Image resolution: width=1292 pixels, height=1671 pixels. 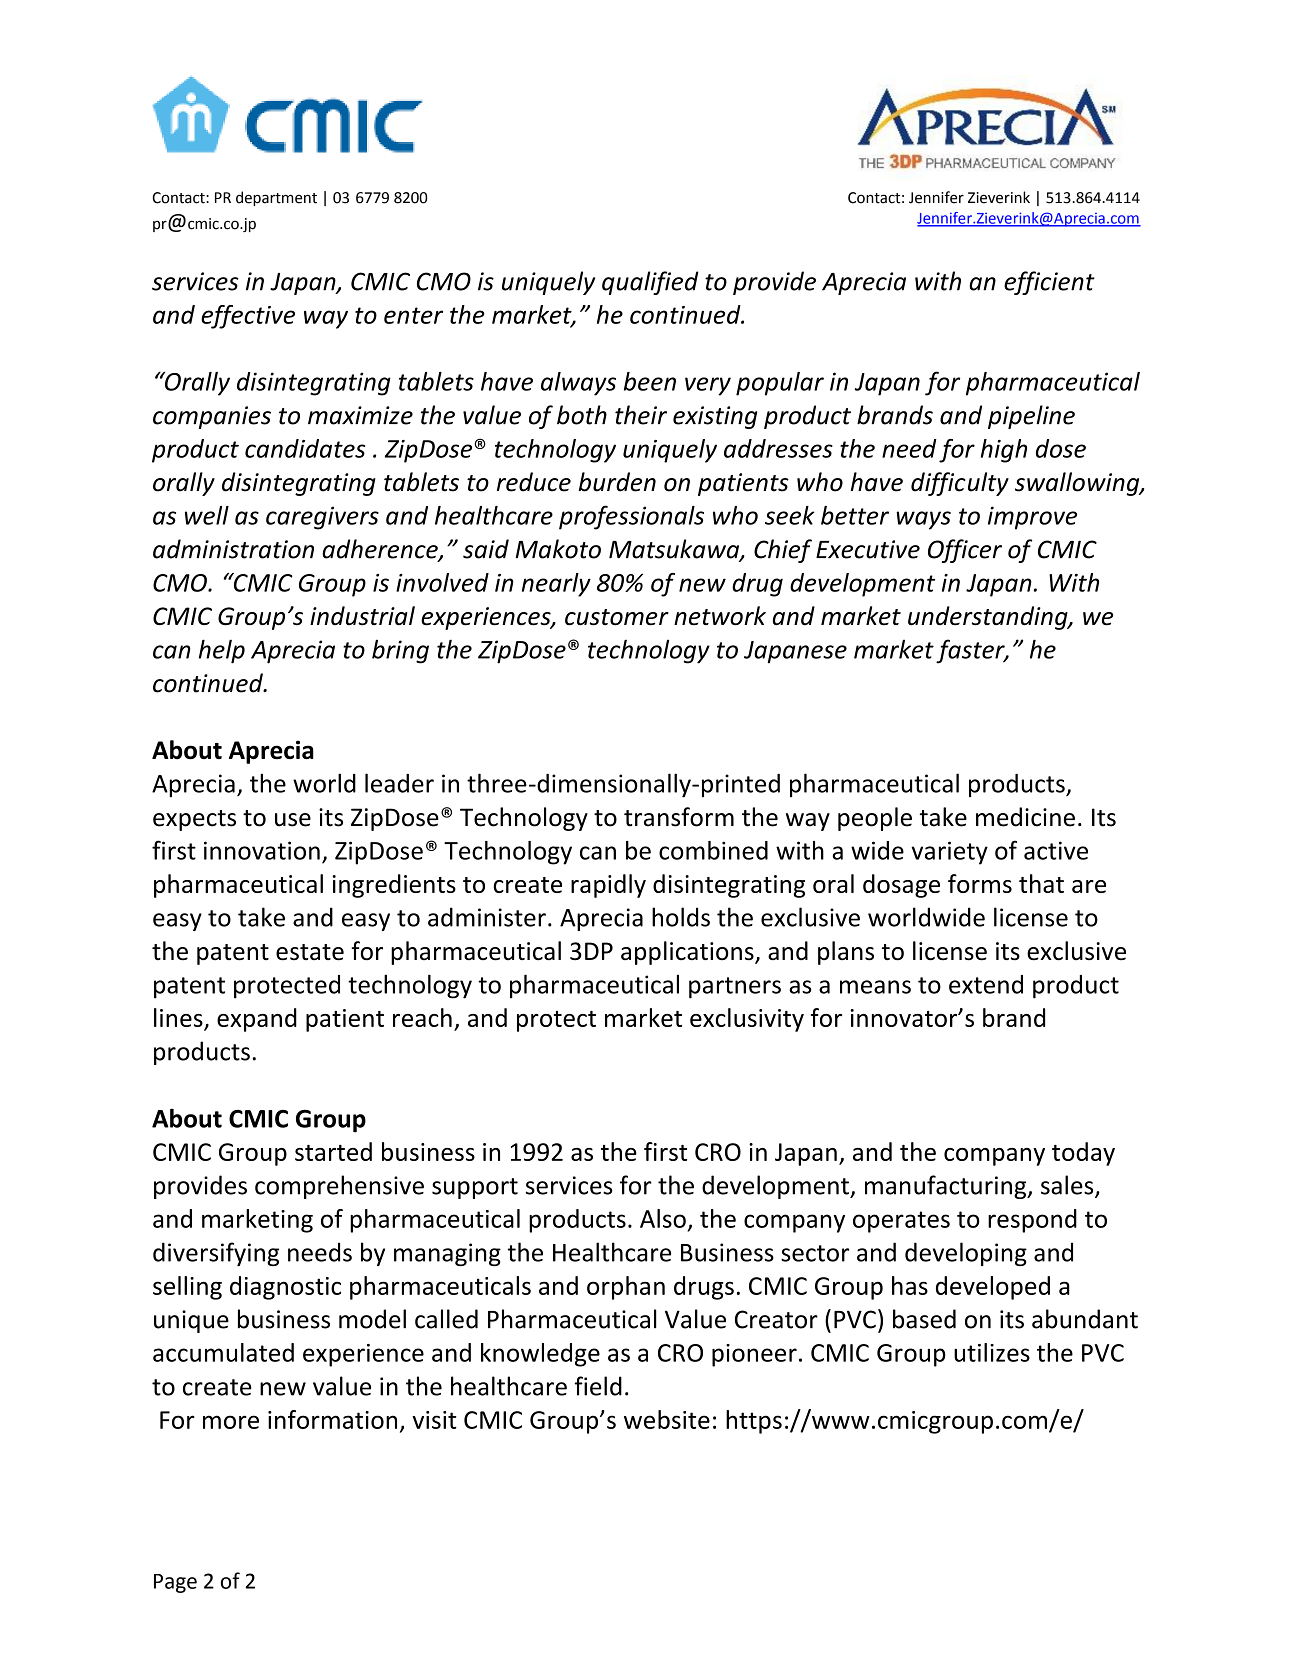 I want to click on Also, so click(x=663, y=1218).
